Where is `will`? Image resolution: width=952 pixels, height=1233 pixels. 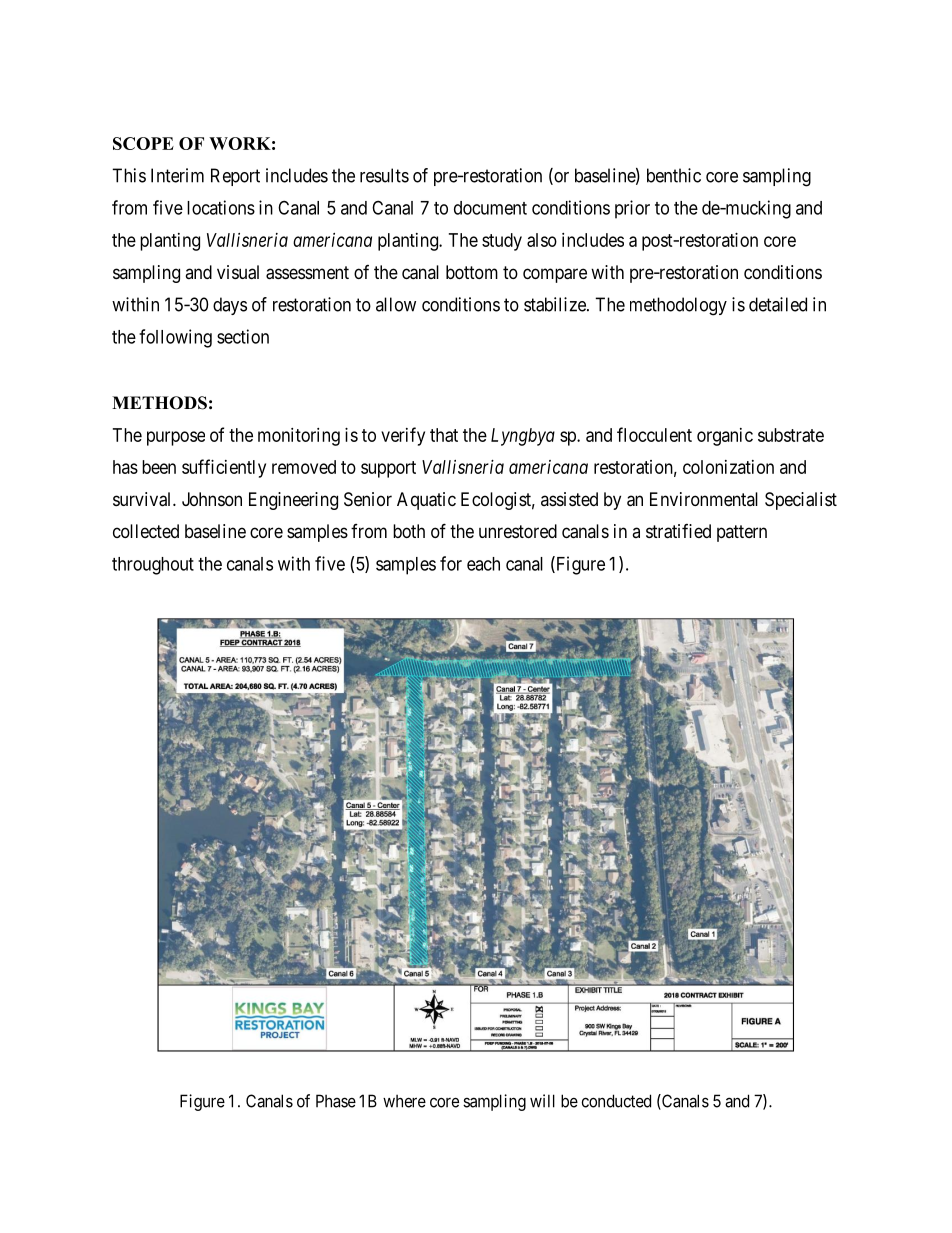
will is located at coordinates (542, 1101).
